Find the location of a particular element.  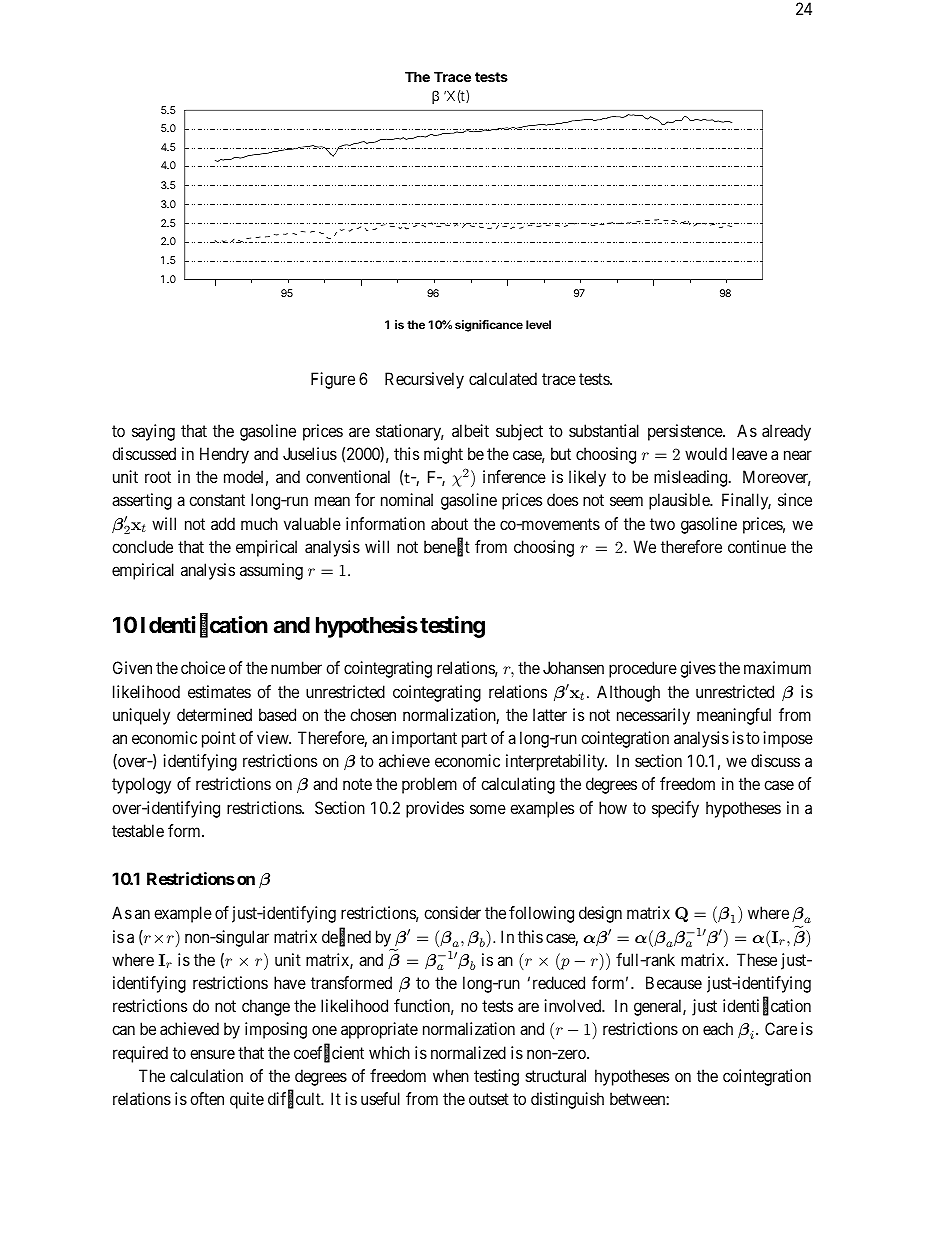

persistence is located at coordinates (686, 432).
